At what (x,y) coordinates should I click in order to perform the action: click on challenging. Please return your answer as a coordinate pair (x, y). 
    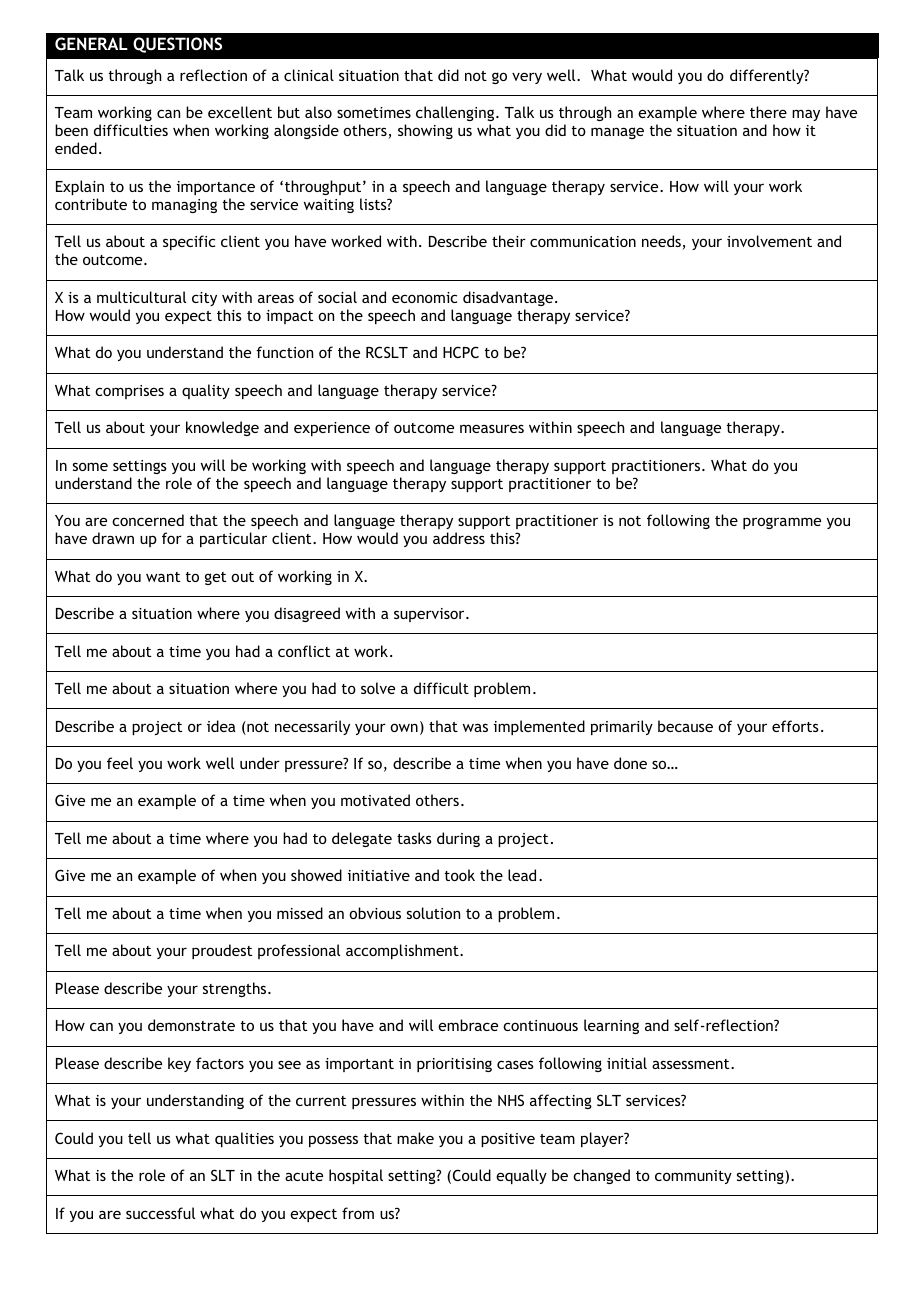
    Looking at the image, I should click on (456, 113).
